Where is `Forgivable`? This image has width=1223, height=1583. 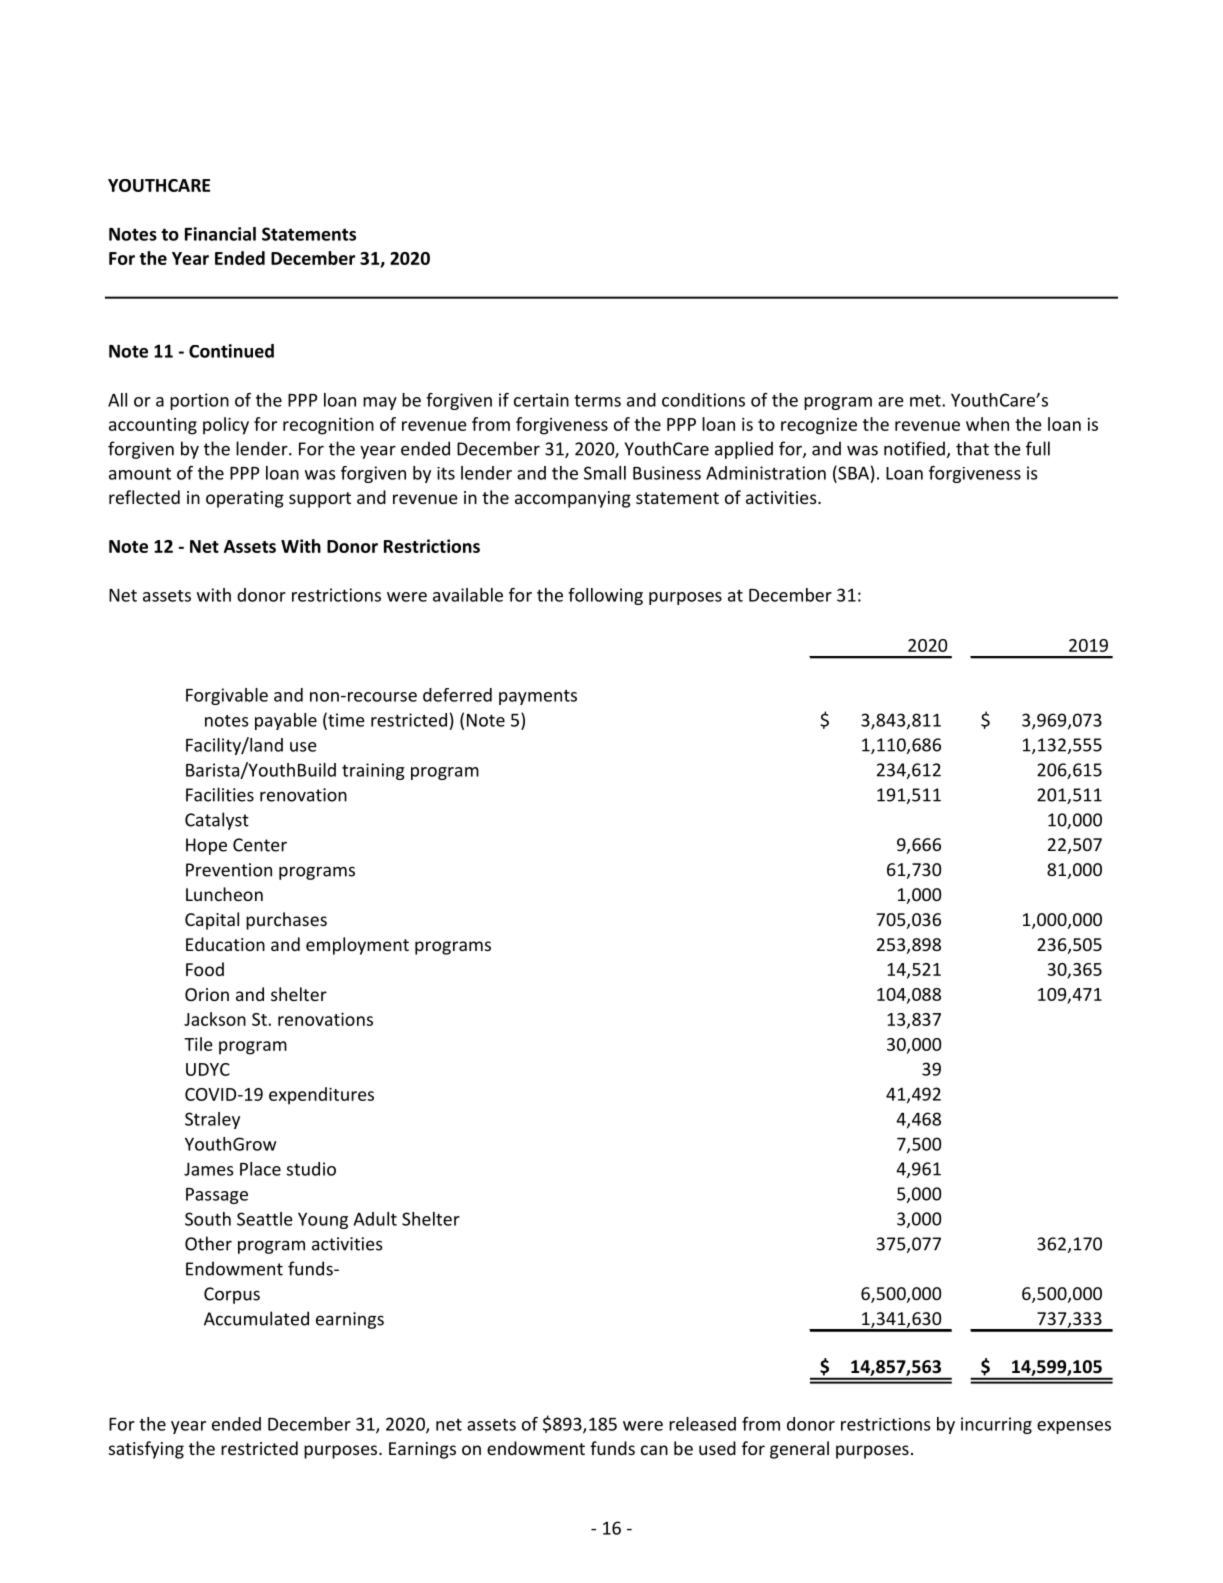 Forgivable is located at coordinates (227, 696).
